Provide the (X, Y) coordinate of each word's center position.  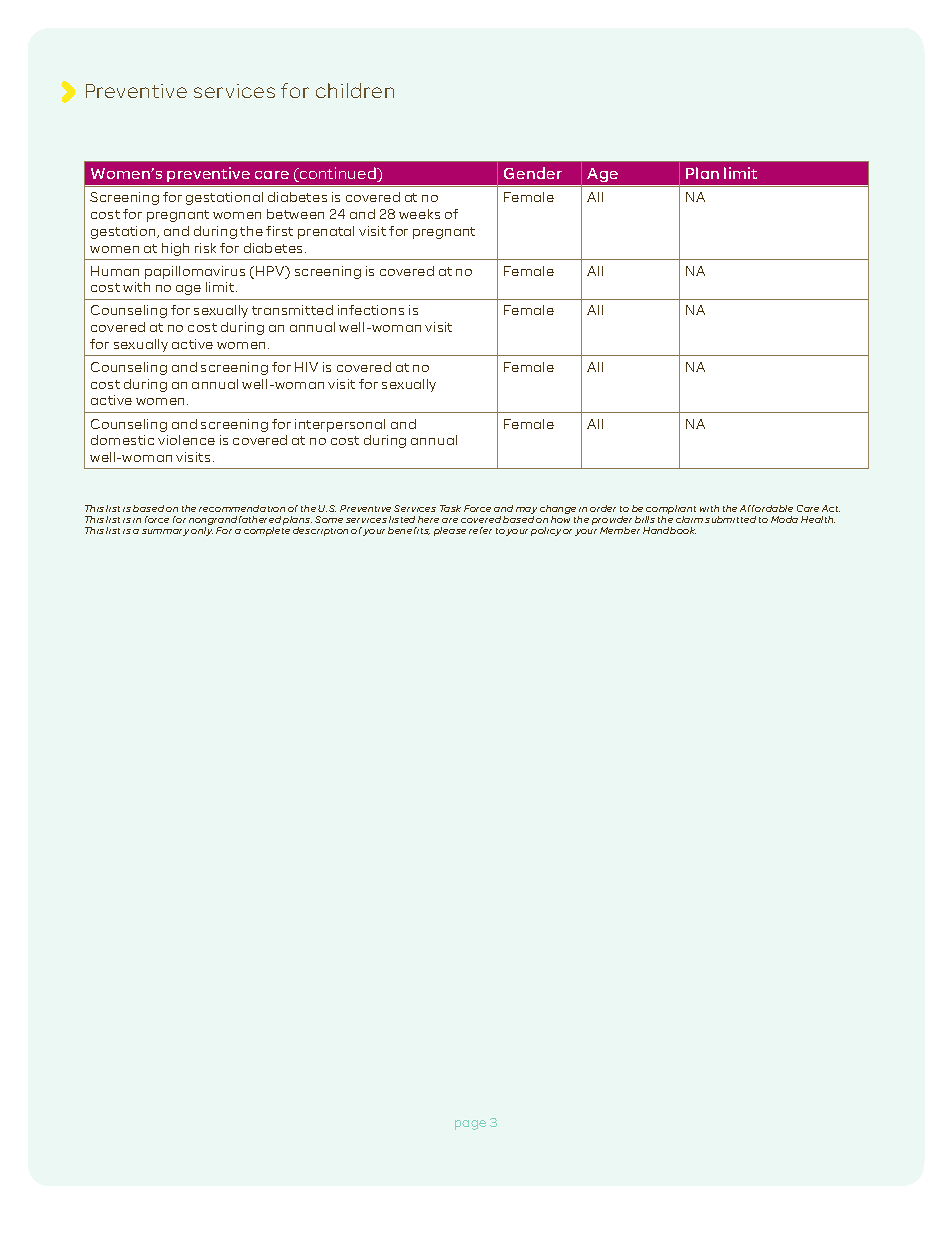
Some (329, 519)
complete (267, 531)
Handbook (669, 530)
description (320, 531)
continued (337, 174)
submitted (730, 519)
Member (620, 530)
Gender (533, 173)
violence (186, 440)
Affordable (766, 508)
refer (480, 530)
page (470, 1125)
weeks (419, 214)
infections (371, 310)
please (450, 531)
